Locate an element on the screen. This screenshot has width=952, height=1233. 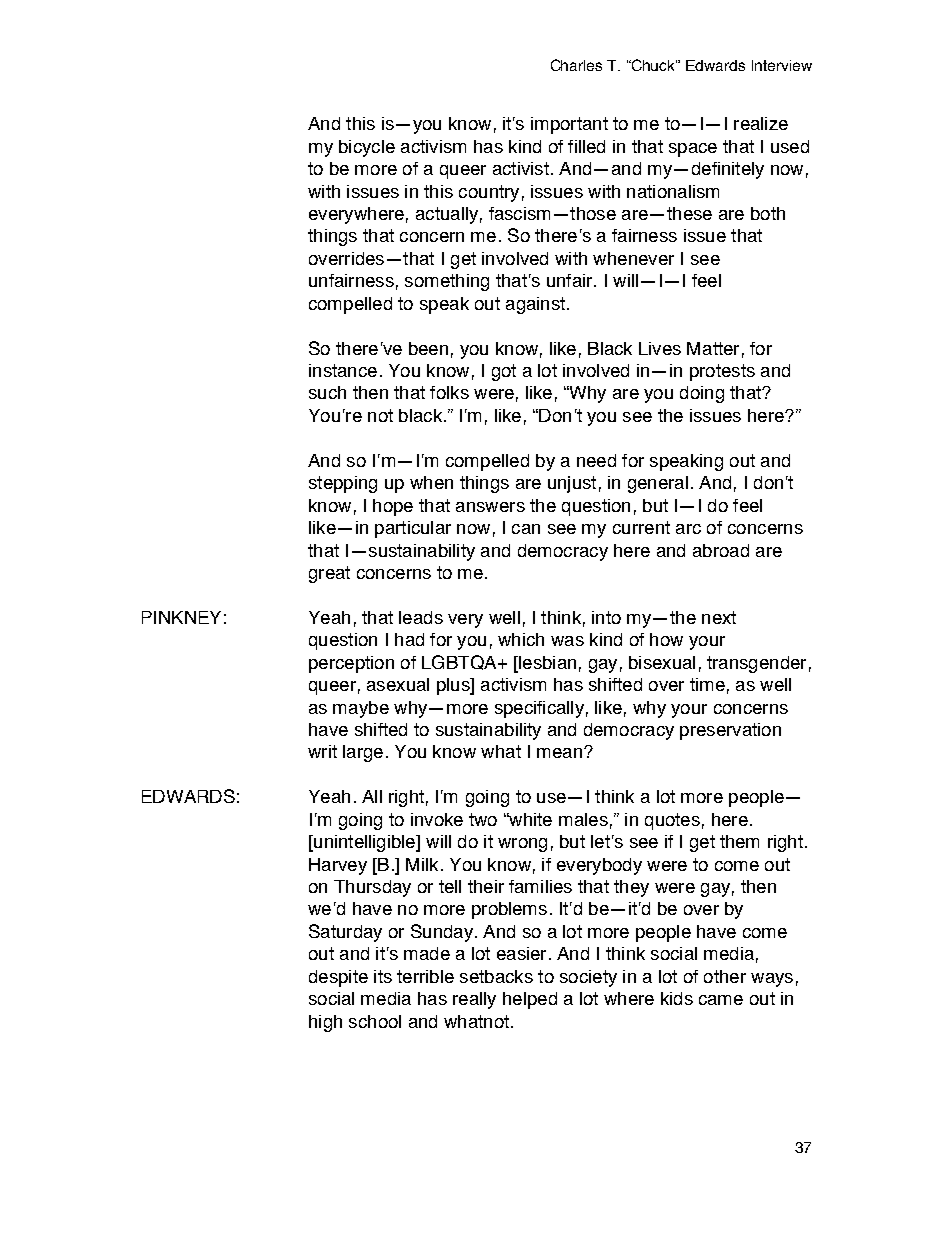
doing is located at coordinates (702, 394).
